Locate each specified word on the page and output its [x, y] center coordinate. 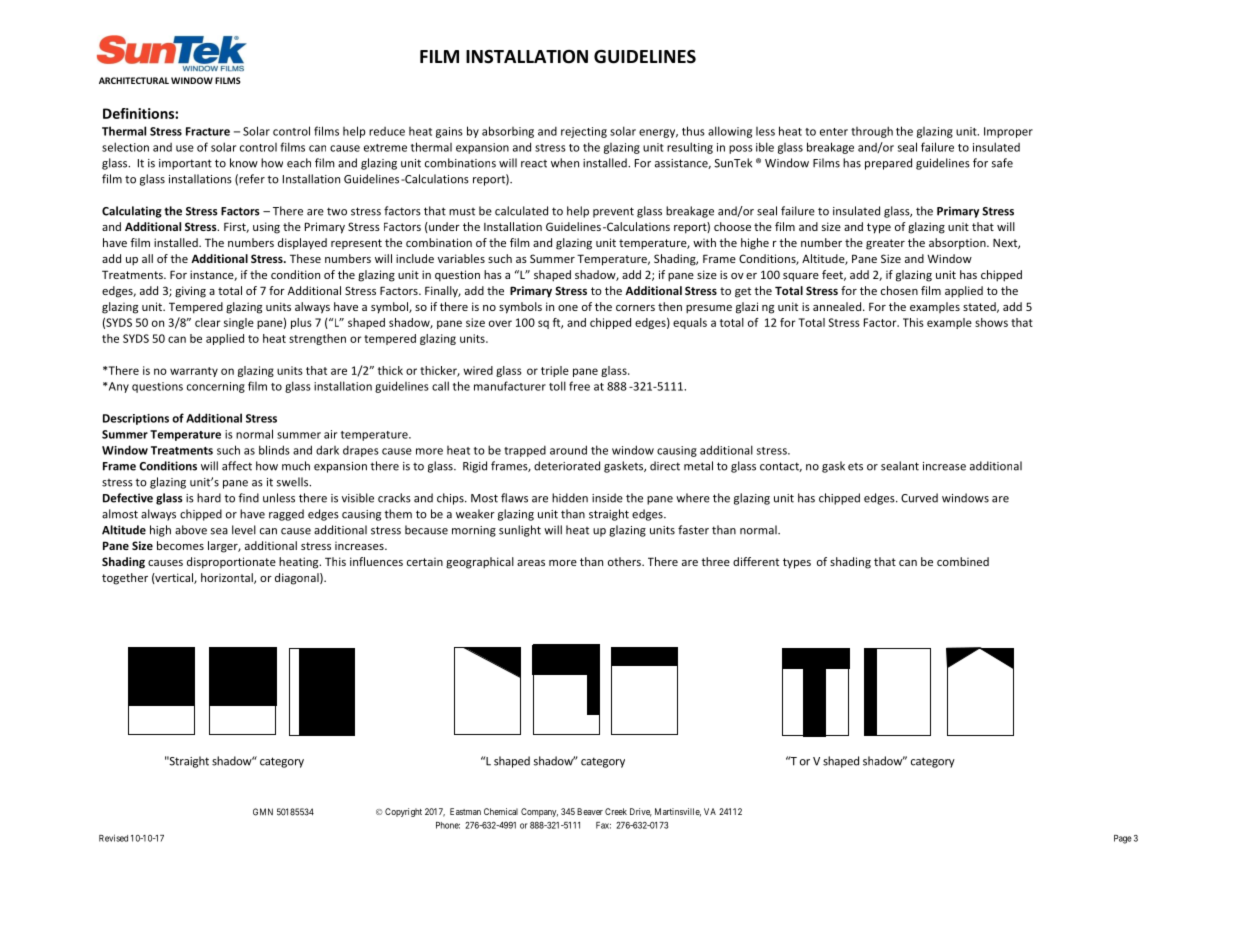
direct [665, 466]
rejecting [584, 132]
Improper [1008, 132]
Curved [919, 498]
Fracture [208, 131]
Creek [616, 811]
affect [237, 466]
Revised [113, 838]
